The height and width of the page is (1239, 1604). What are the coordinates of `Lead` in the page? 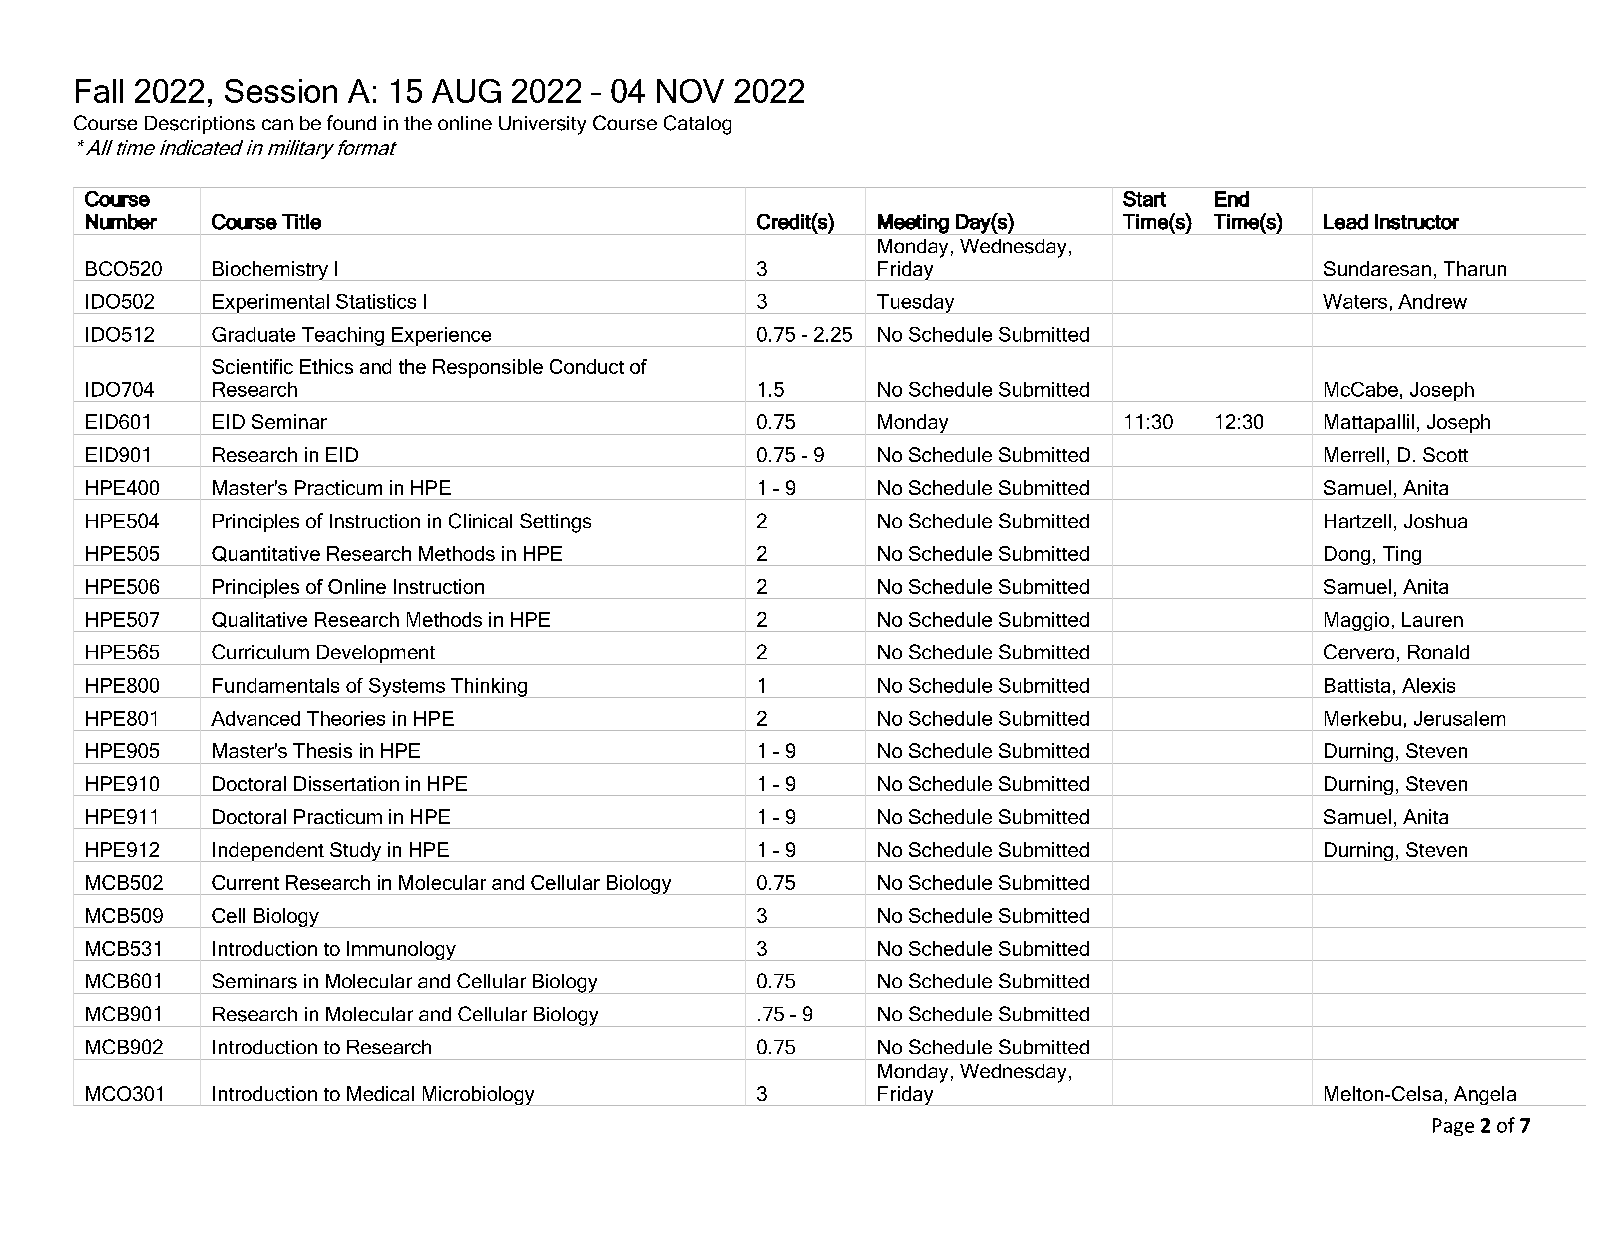 It's located at (1346, 222).
